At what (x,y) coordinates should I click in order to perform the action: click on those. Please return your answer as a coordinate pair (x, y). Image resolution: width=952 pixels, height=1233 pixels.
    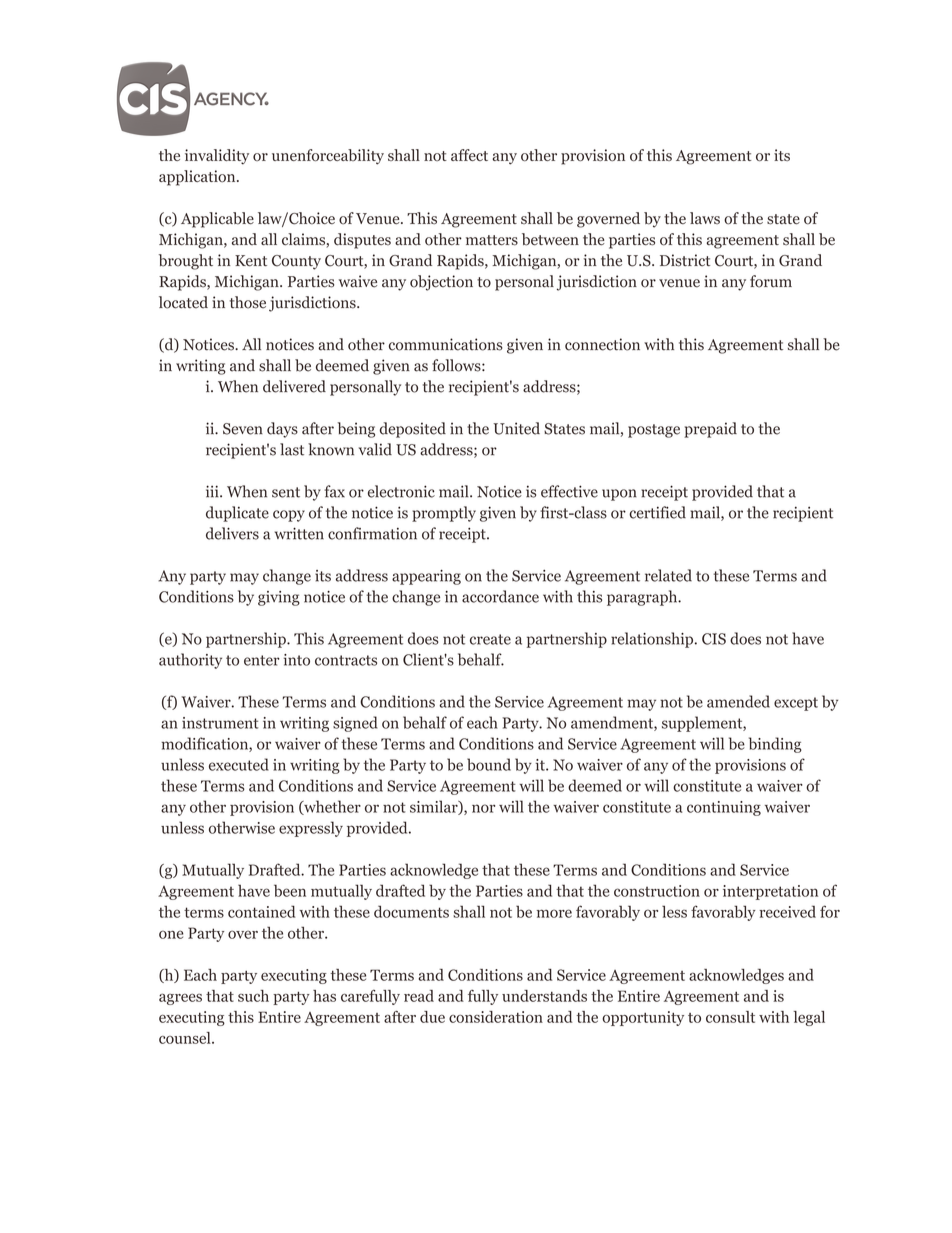
    Looking at the image, I should click on (248, 302).
